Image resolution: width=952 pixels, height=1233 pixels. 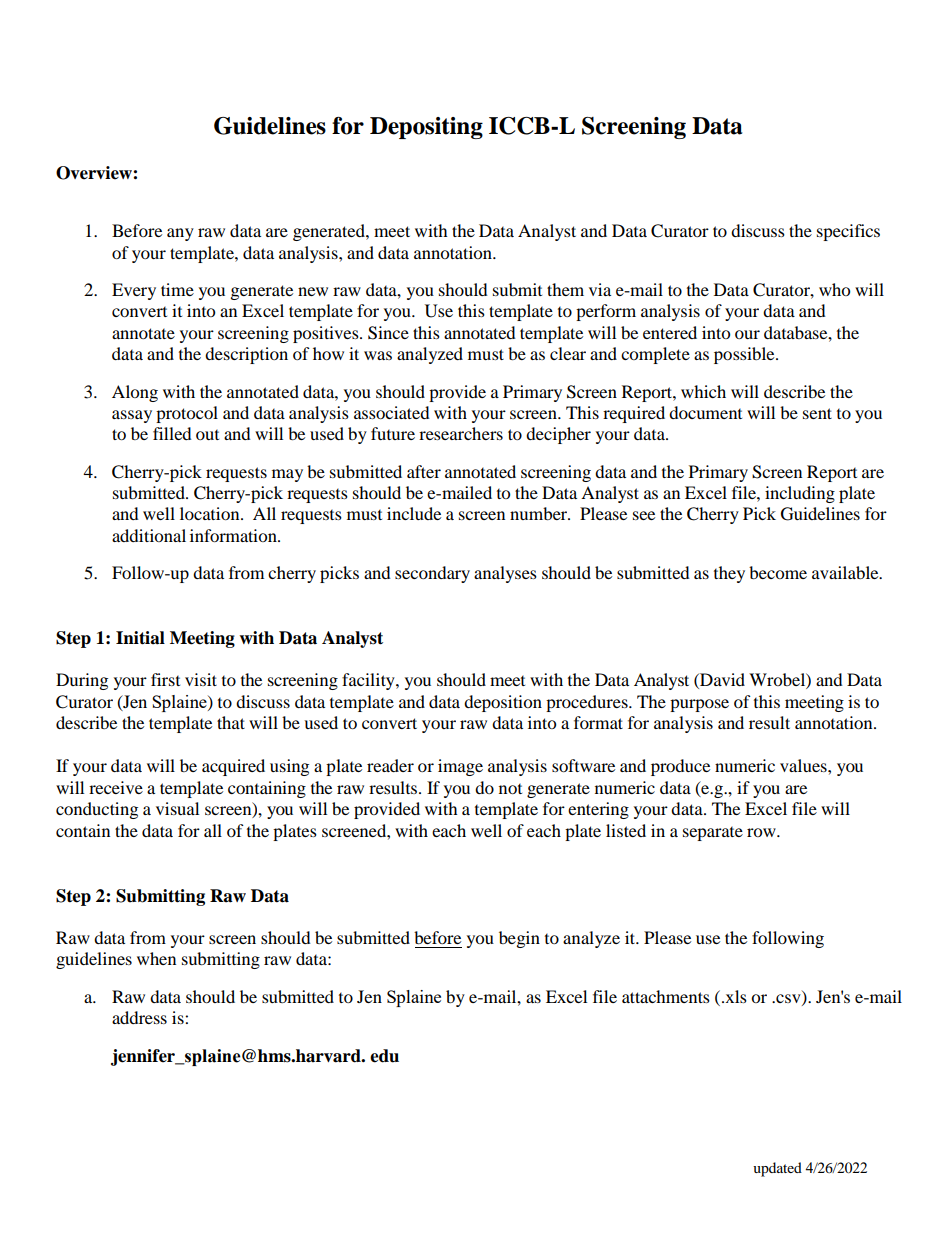 I want to click on address, so click(x=139, y=1017).
